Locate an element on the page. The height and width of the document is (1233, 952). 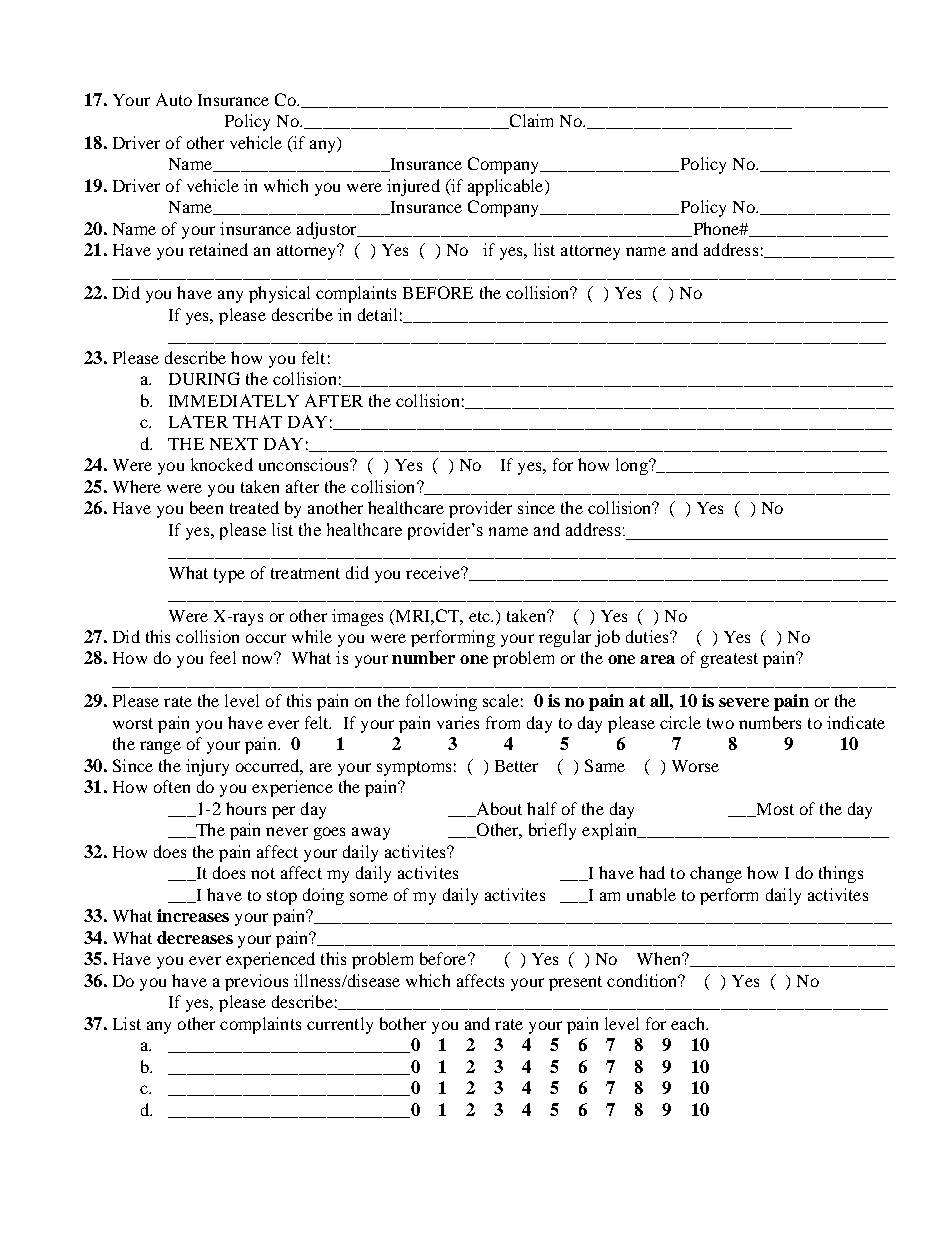
greatest is located at coordinates (729, 660).
